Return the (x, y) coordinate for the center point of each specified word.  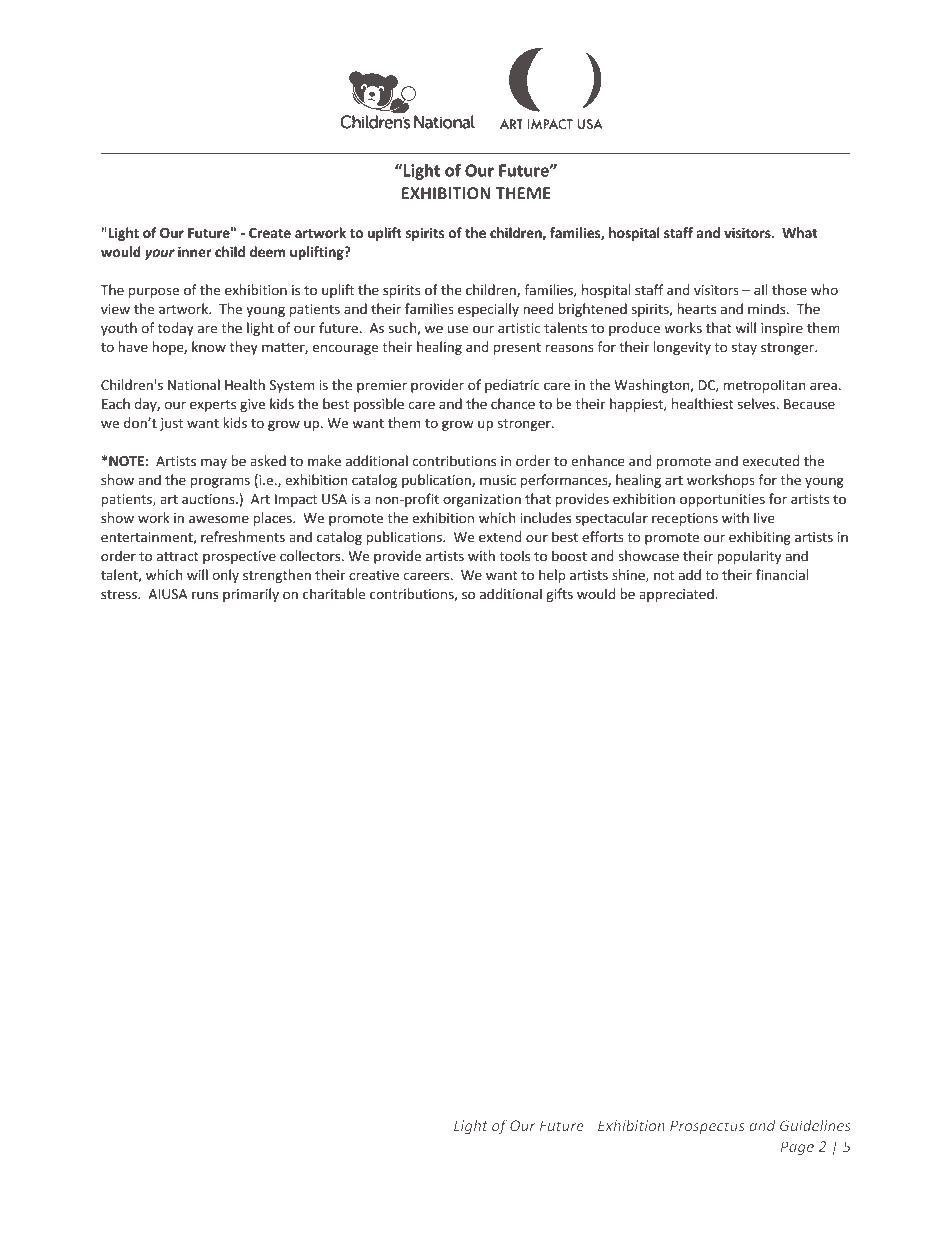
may (214, 463)
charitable (334, 594)
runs (205, 595)
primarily (251, 595)
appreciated (677, 595)
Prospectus (707, 1127)
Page (797, 1148)
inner (195, 252)
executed (770, 461)
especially (488, 310)
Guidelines (815, 1125)
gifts (559, 595)
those (789, 290)
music (498, 480)
